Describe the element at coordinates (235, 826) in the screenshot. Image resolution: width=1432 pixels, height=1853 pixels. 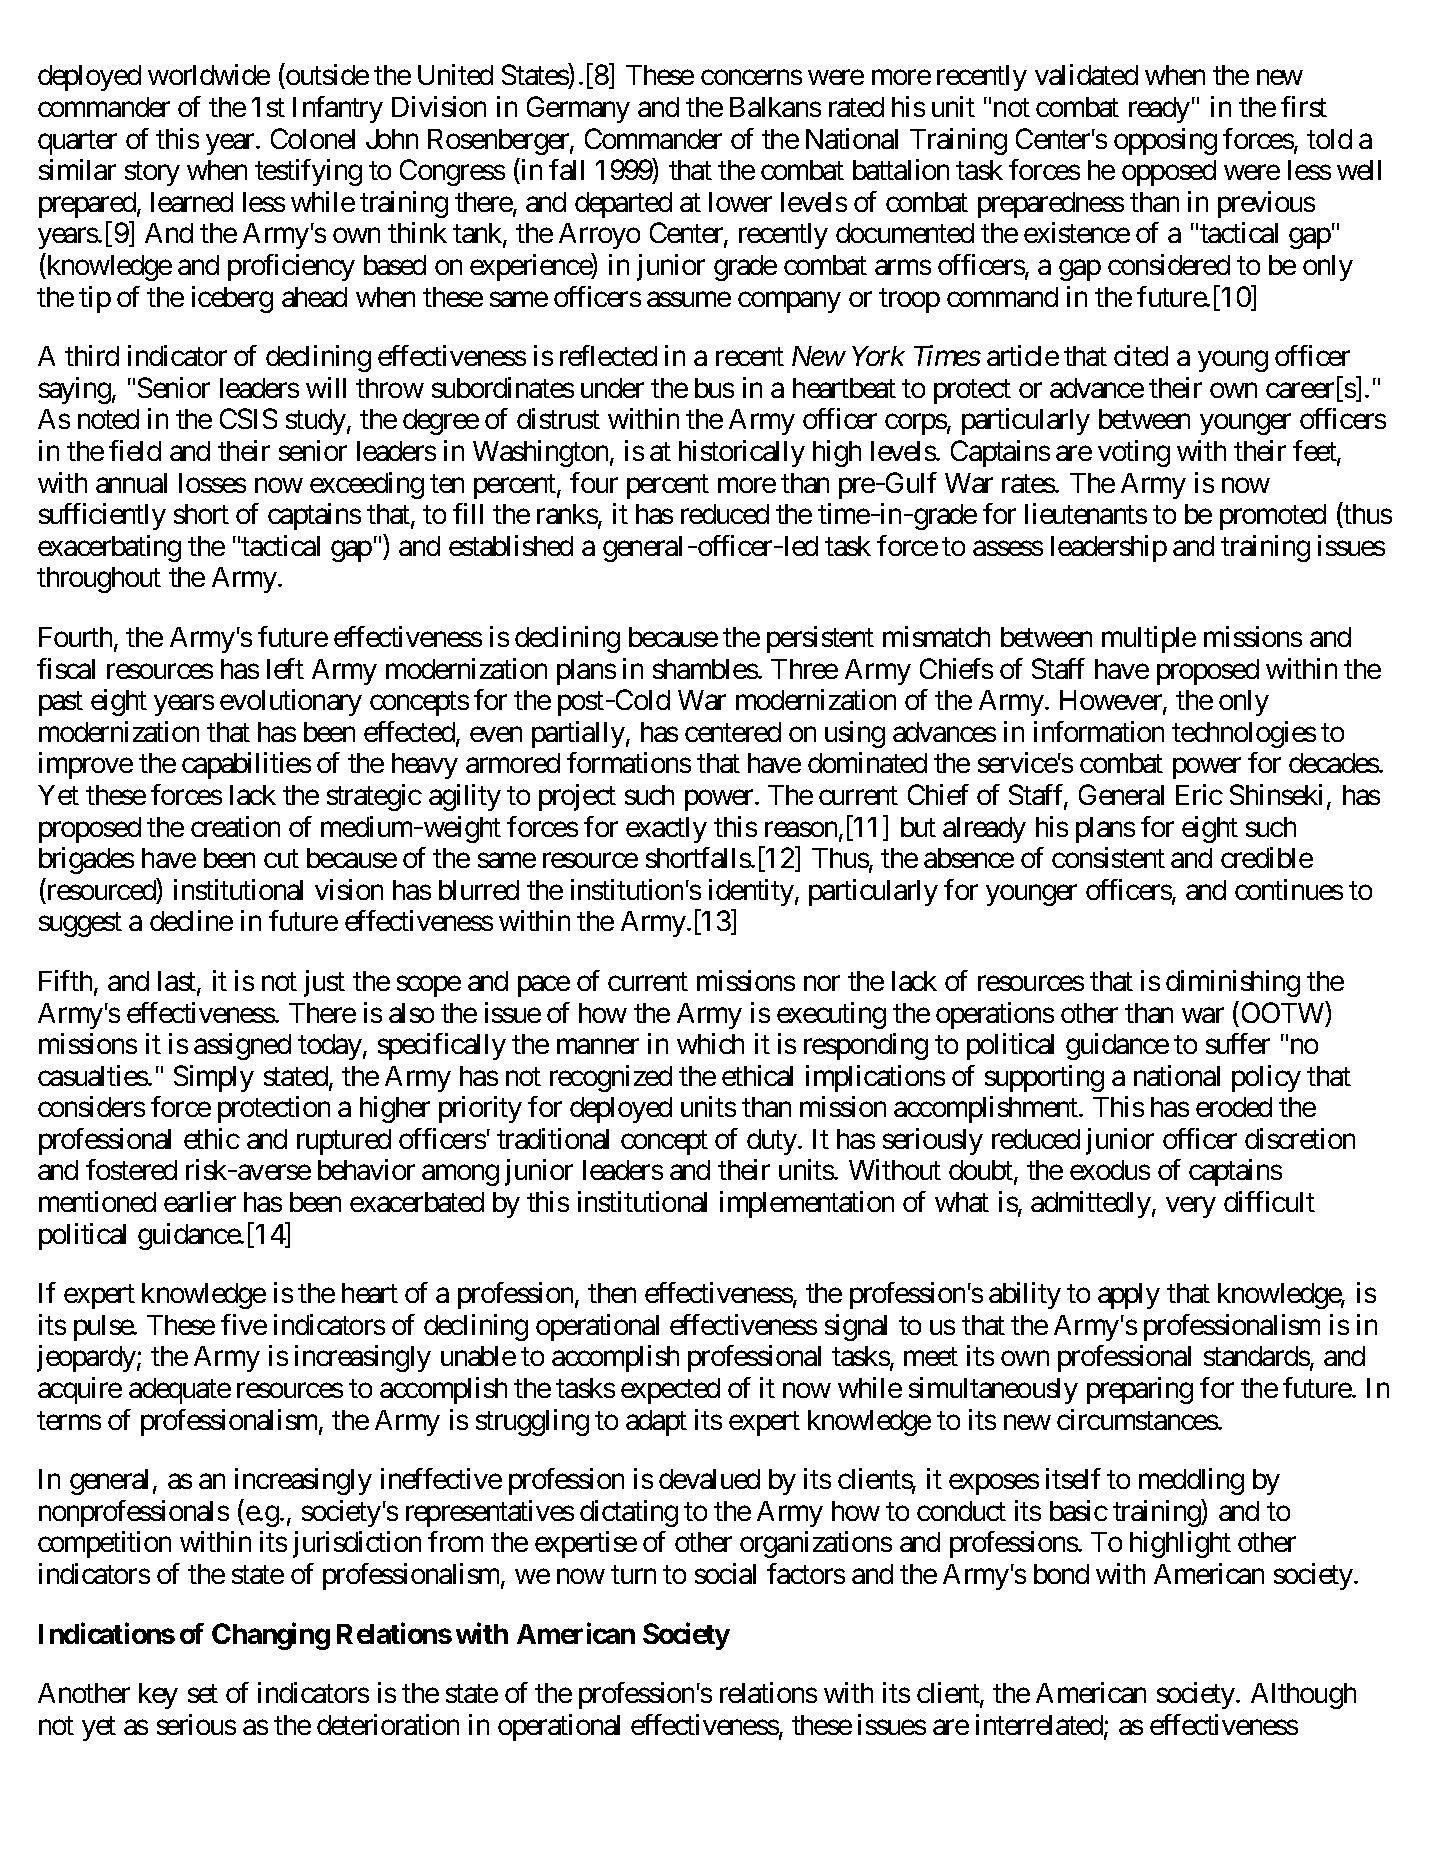
I see `creation` at that location.
